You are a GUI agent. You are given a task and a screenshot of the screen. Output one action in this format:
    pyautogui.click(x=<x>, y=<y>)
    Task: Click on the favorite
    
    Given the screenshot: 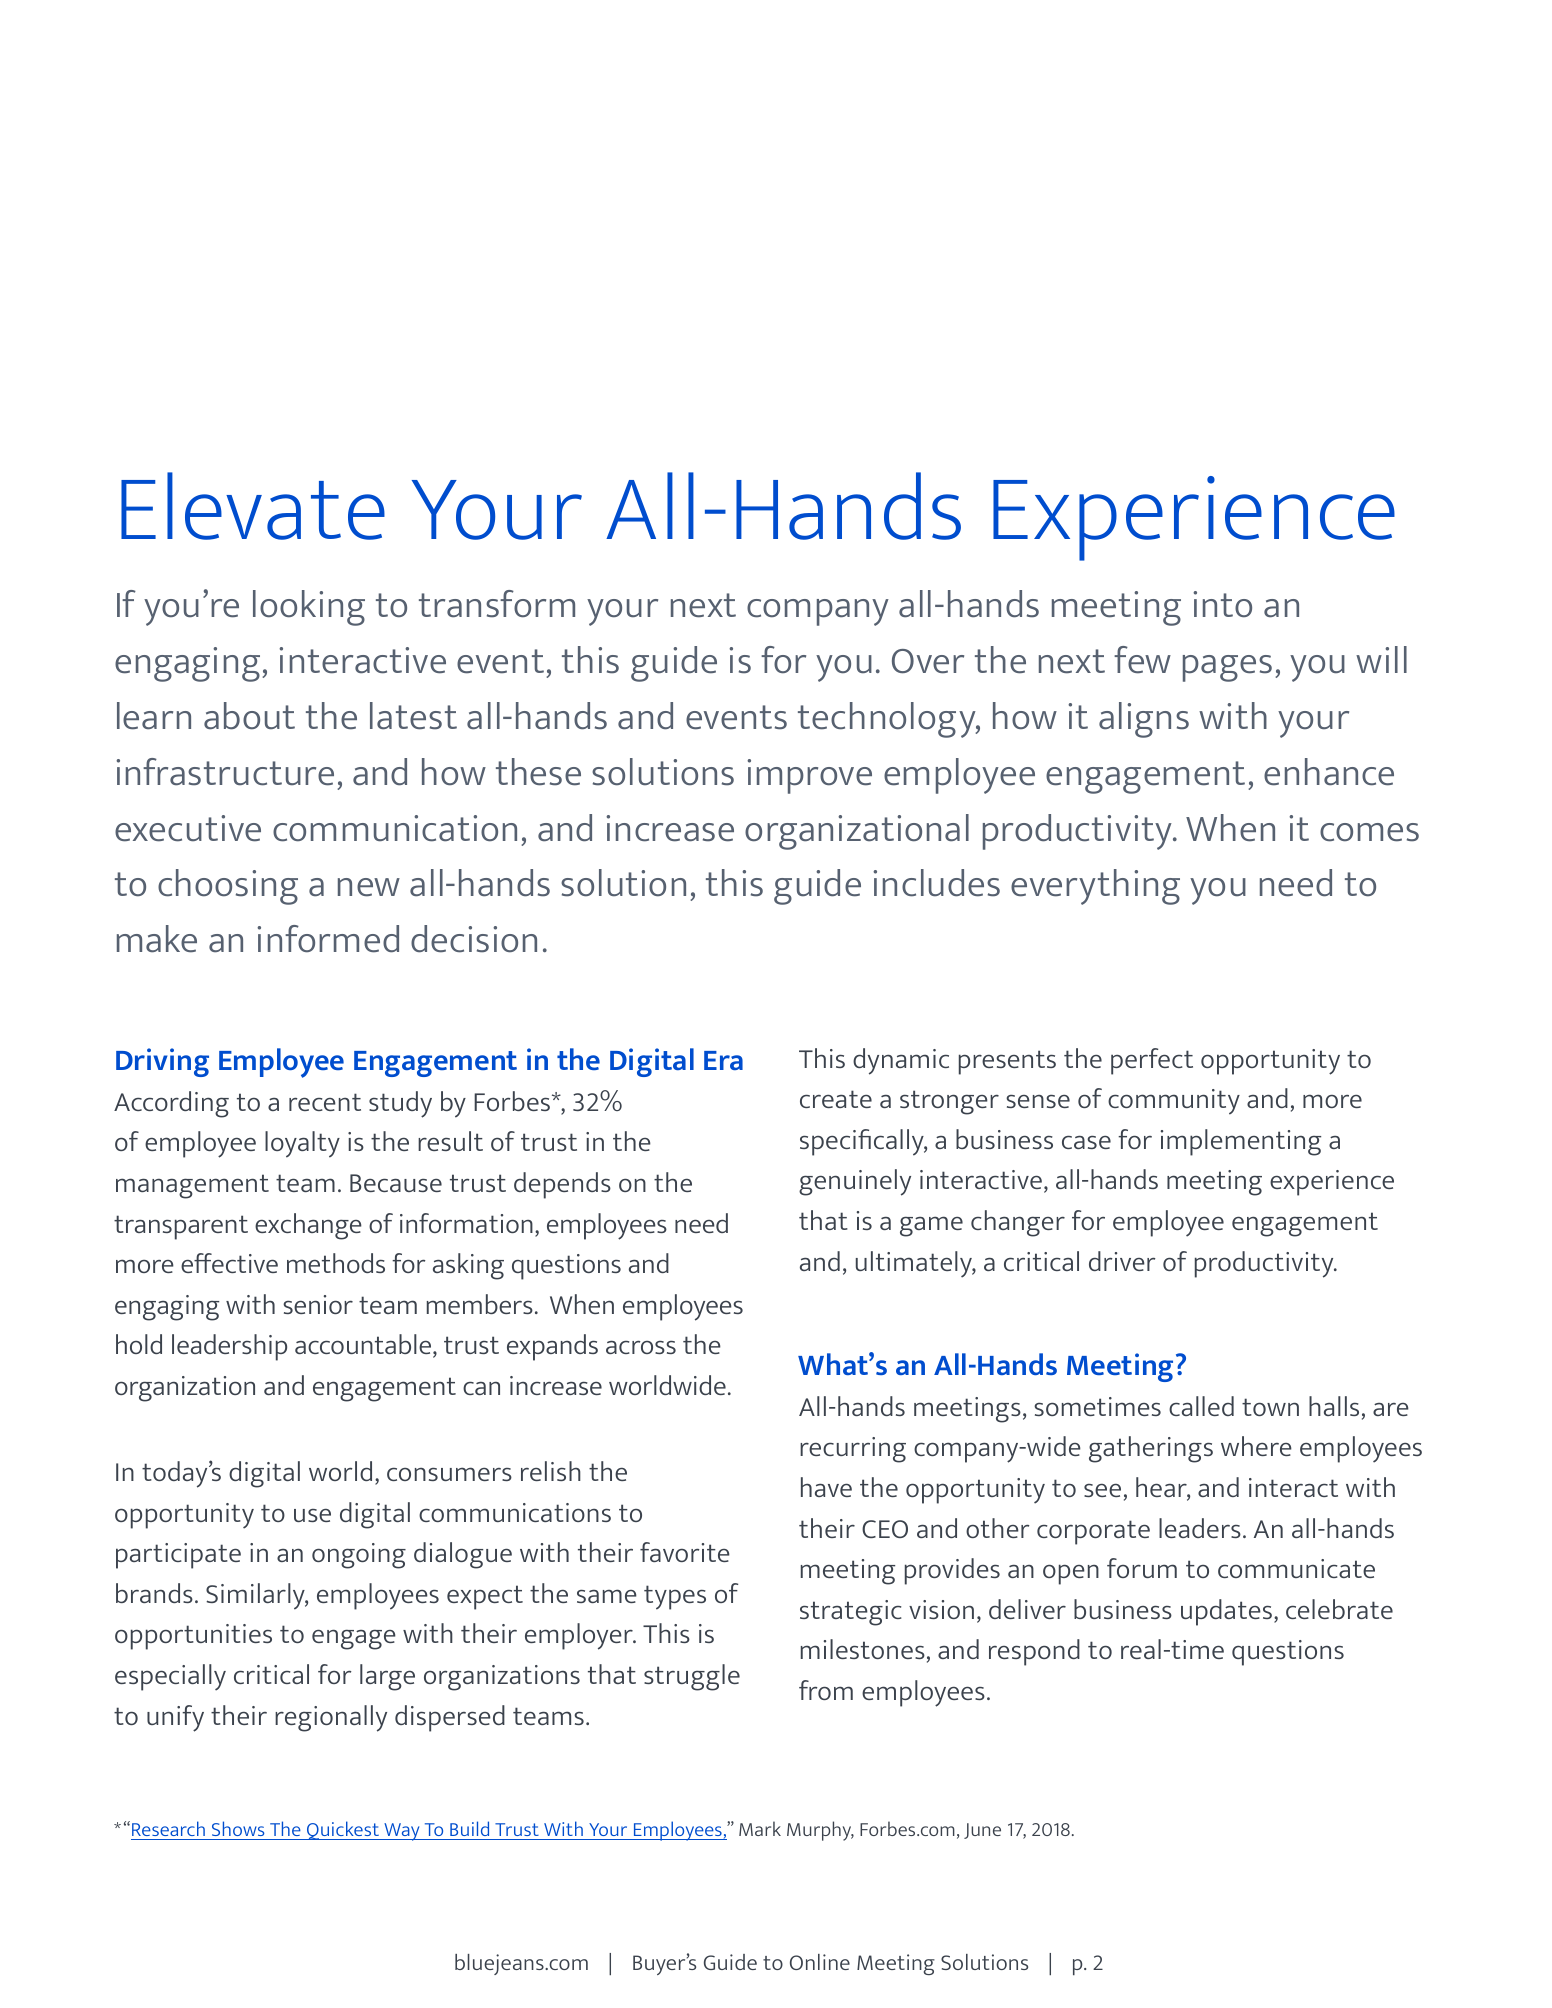 What is the action you would take?
    pyautogui.click(x=685, y=1552)
